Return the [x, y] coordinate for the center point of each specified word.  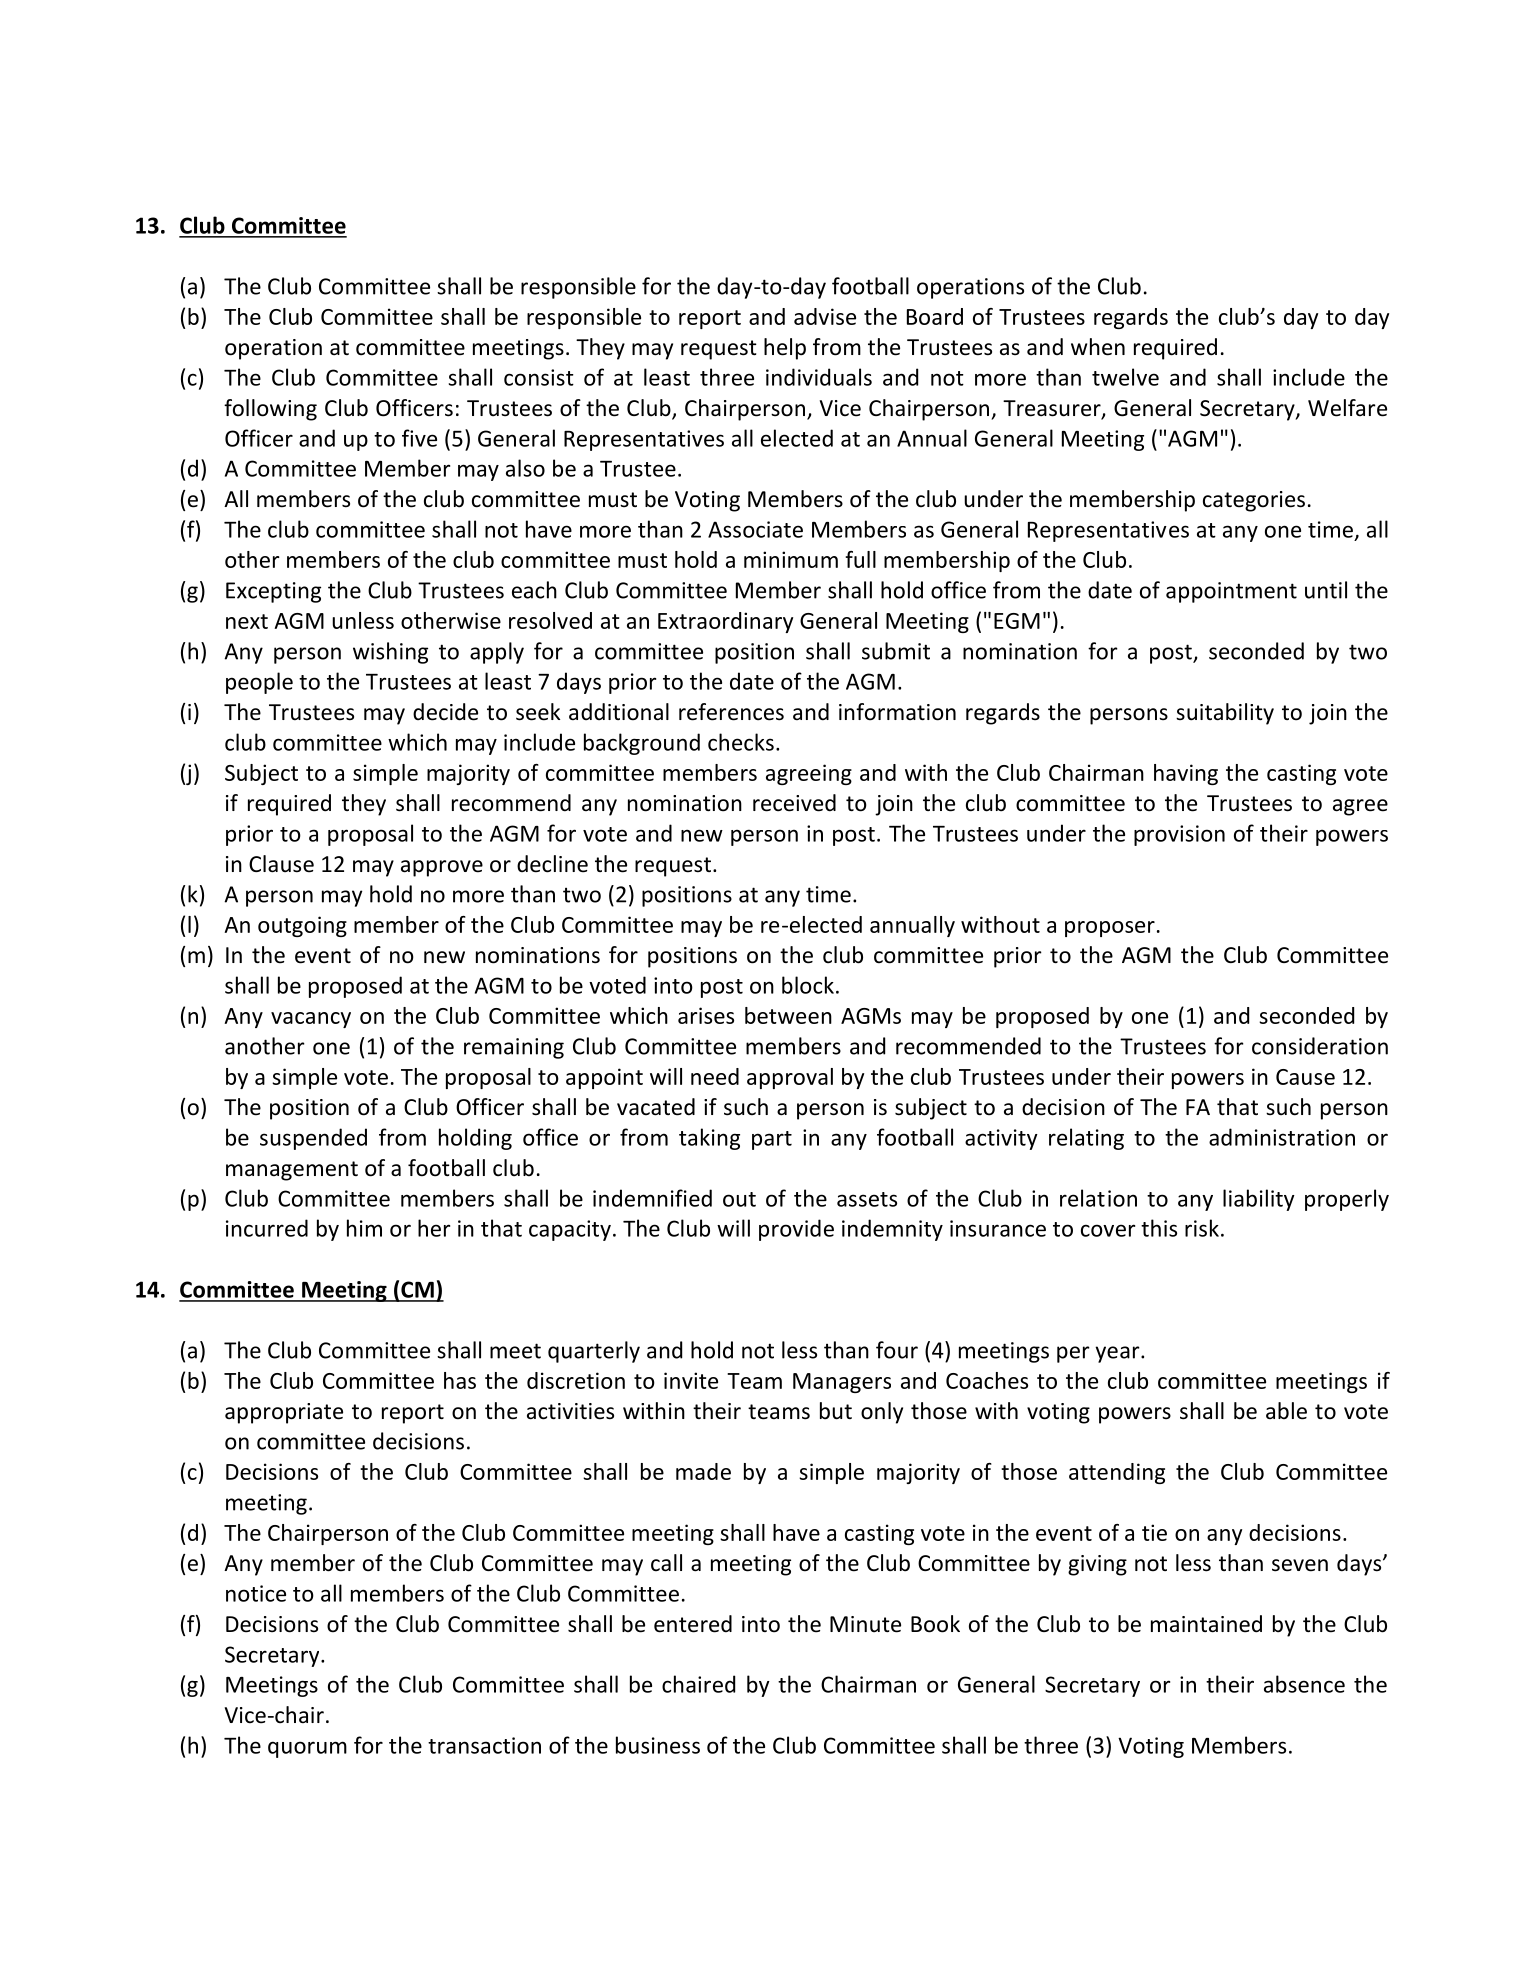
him [364, 1228]
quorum [307, 1749]
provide [796, 1230]
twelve [1125, 377]
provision [1179, 835]
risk [1202, 1228]
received [794, 803]
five [419, 438]
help [785, 349]
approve [442, 868]
